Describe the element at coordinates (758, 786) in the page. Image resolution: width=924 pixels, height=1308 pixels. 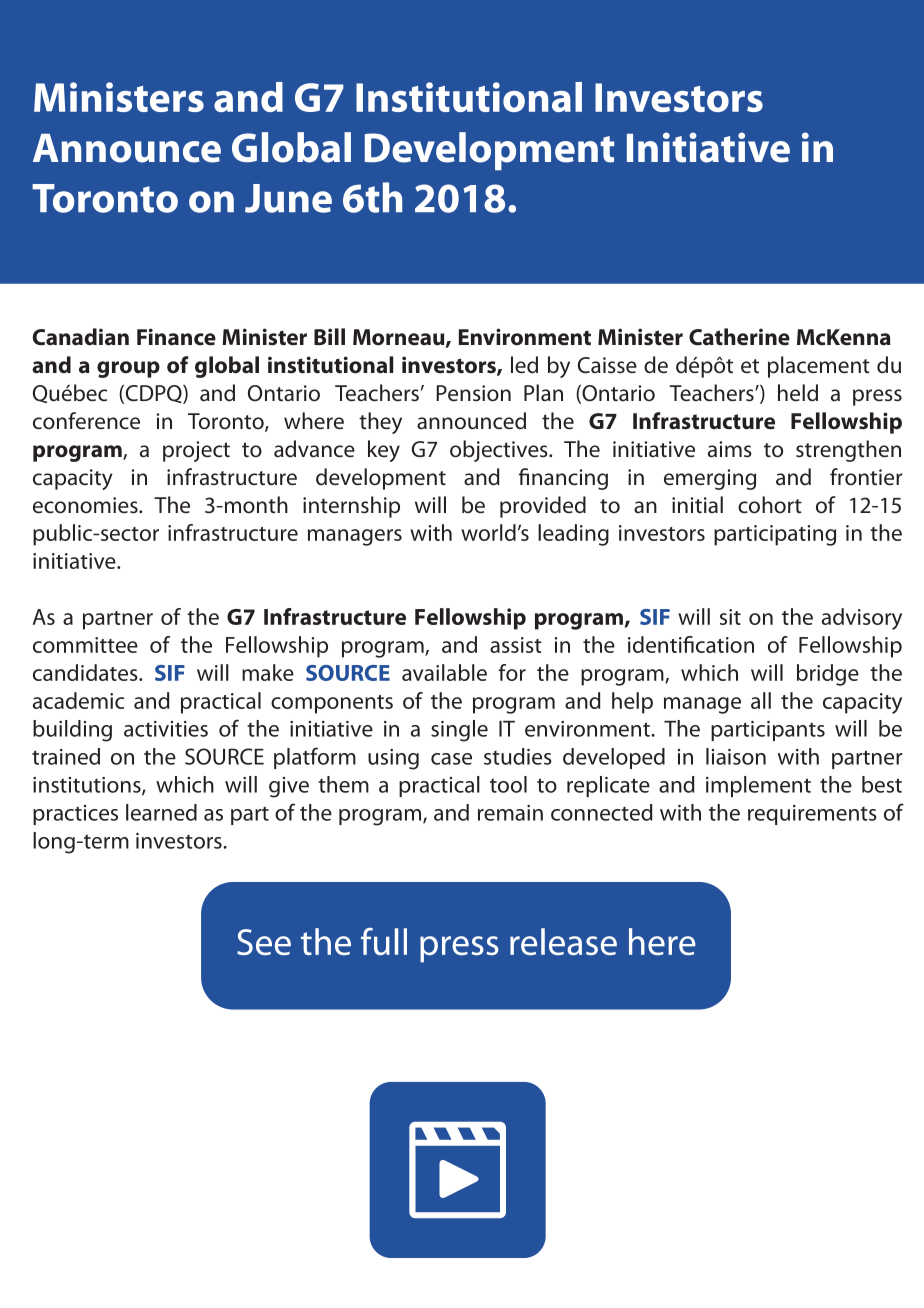
I see `implement` at that location.
